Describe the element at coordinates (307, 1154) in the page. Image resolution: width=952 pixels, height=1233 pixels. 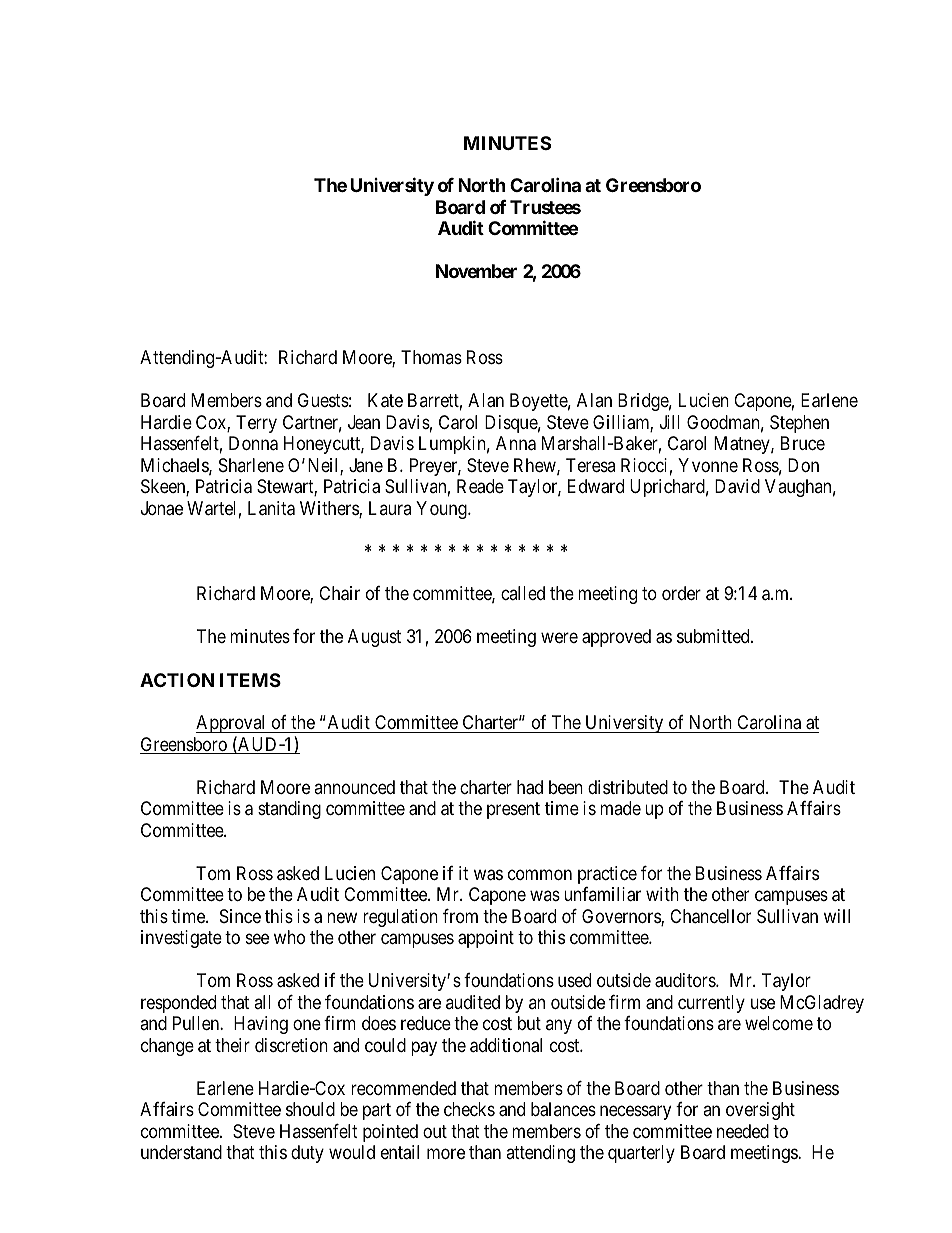
I see `duty` at that location.
